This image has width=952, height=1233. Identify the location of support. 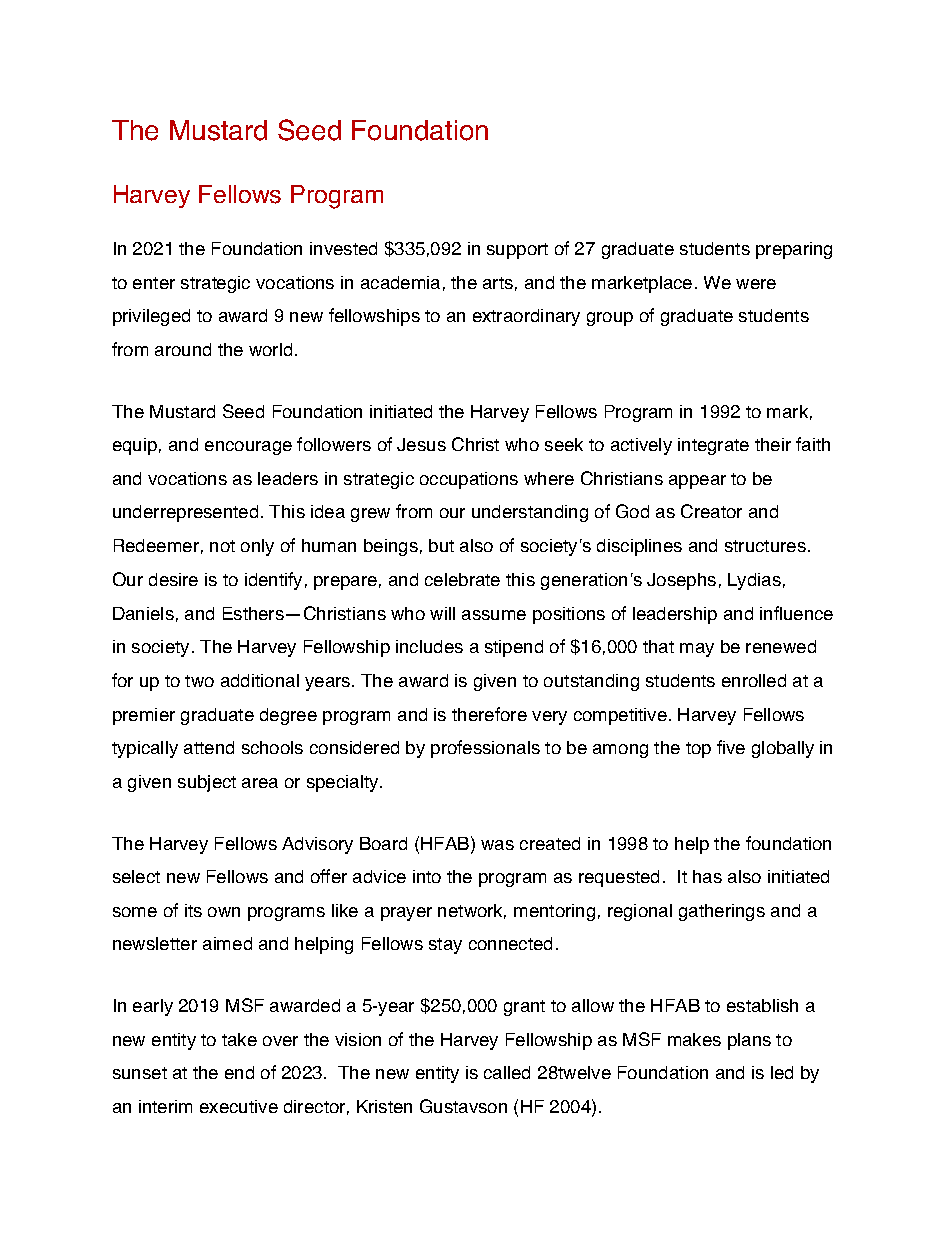
(517, 251).
